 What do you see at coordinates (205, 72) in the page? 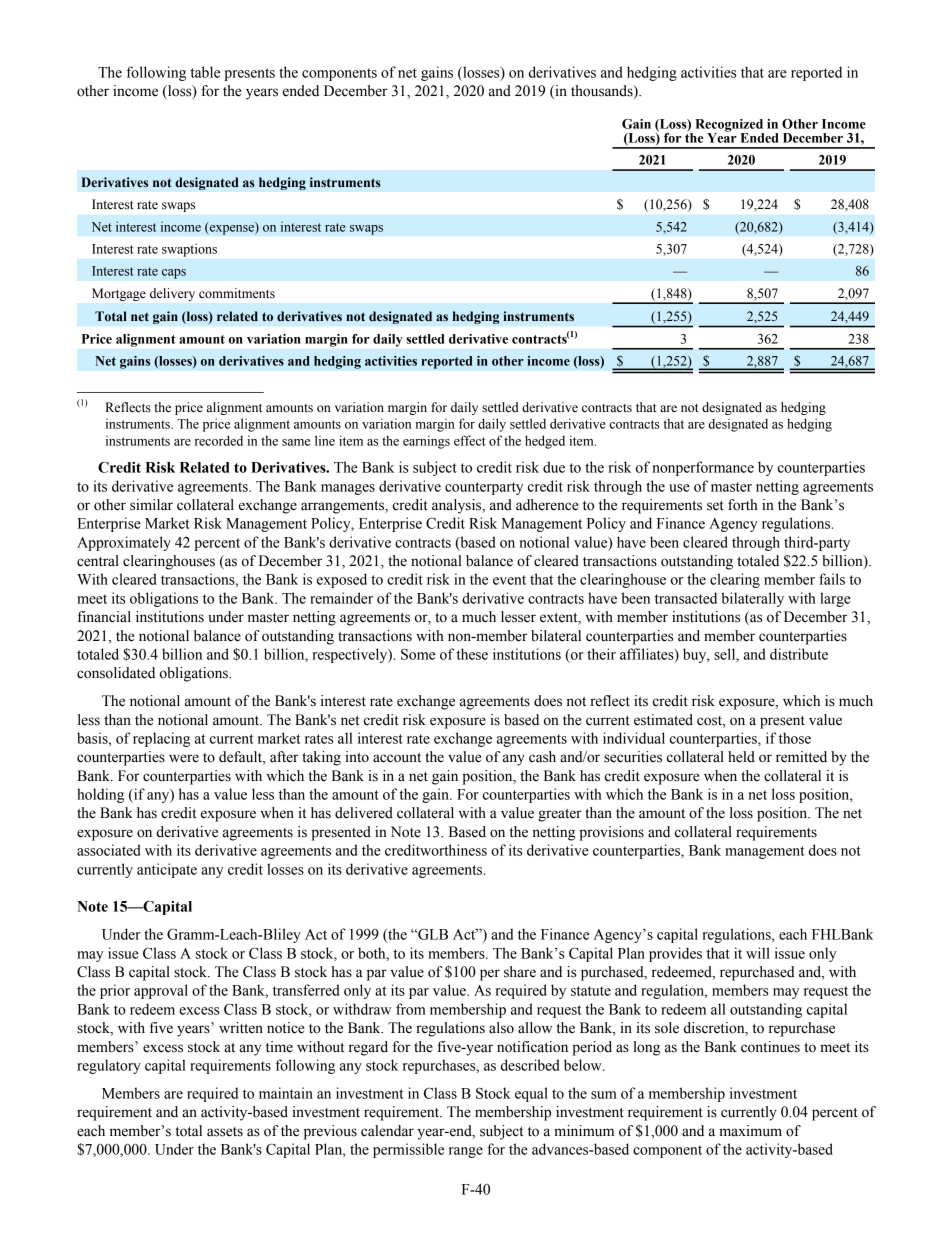
I see `table` at bounding box center [205, 72].
